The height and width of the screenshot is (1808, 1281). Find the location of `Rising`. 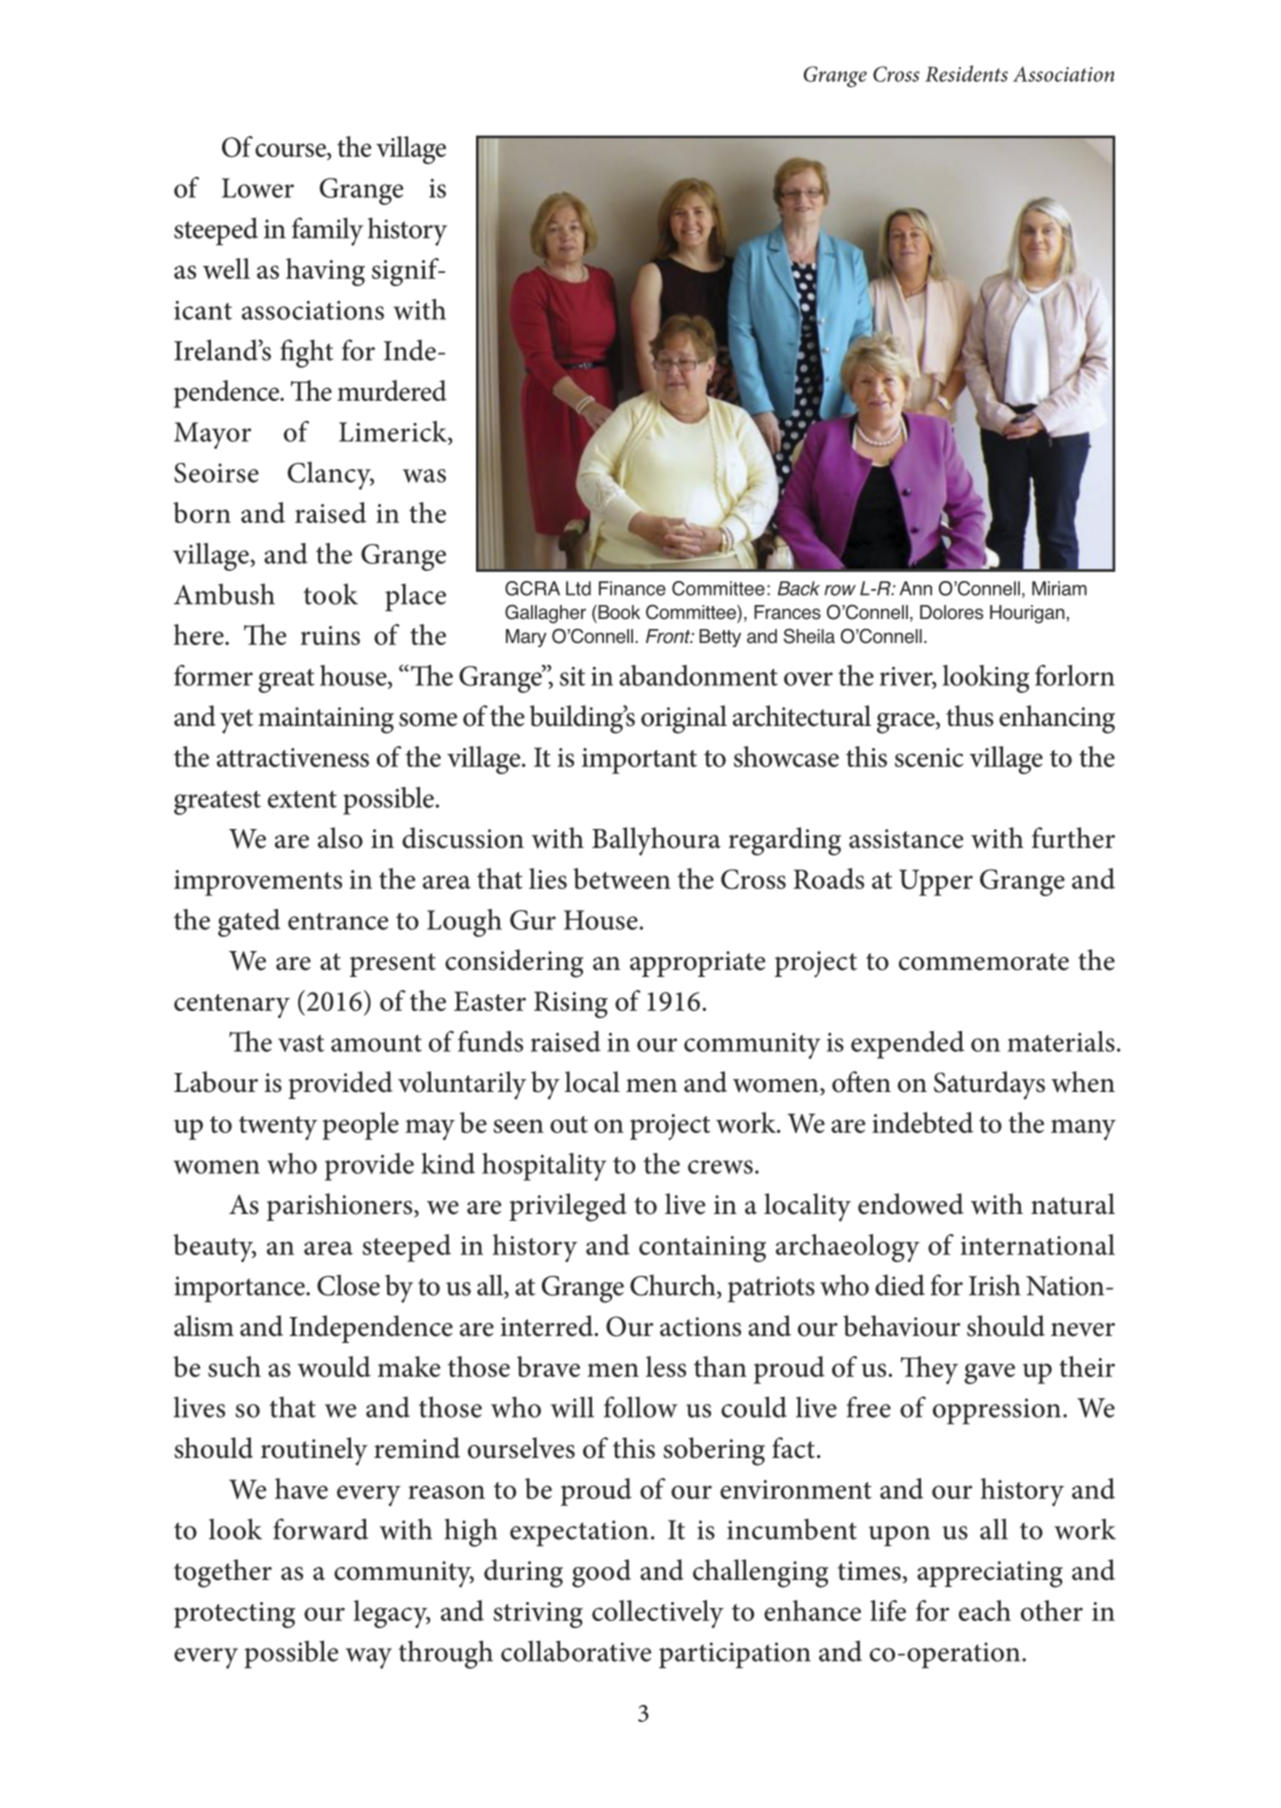

Rising is located at coordinates (571, 1004).
